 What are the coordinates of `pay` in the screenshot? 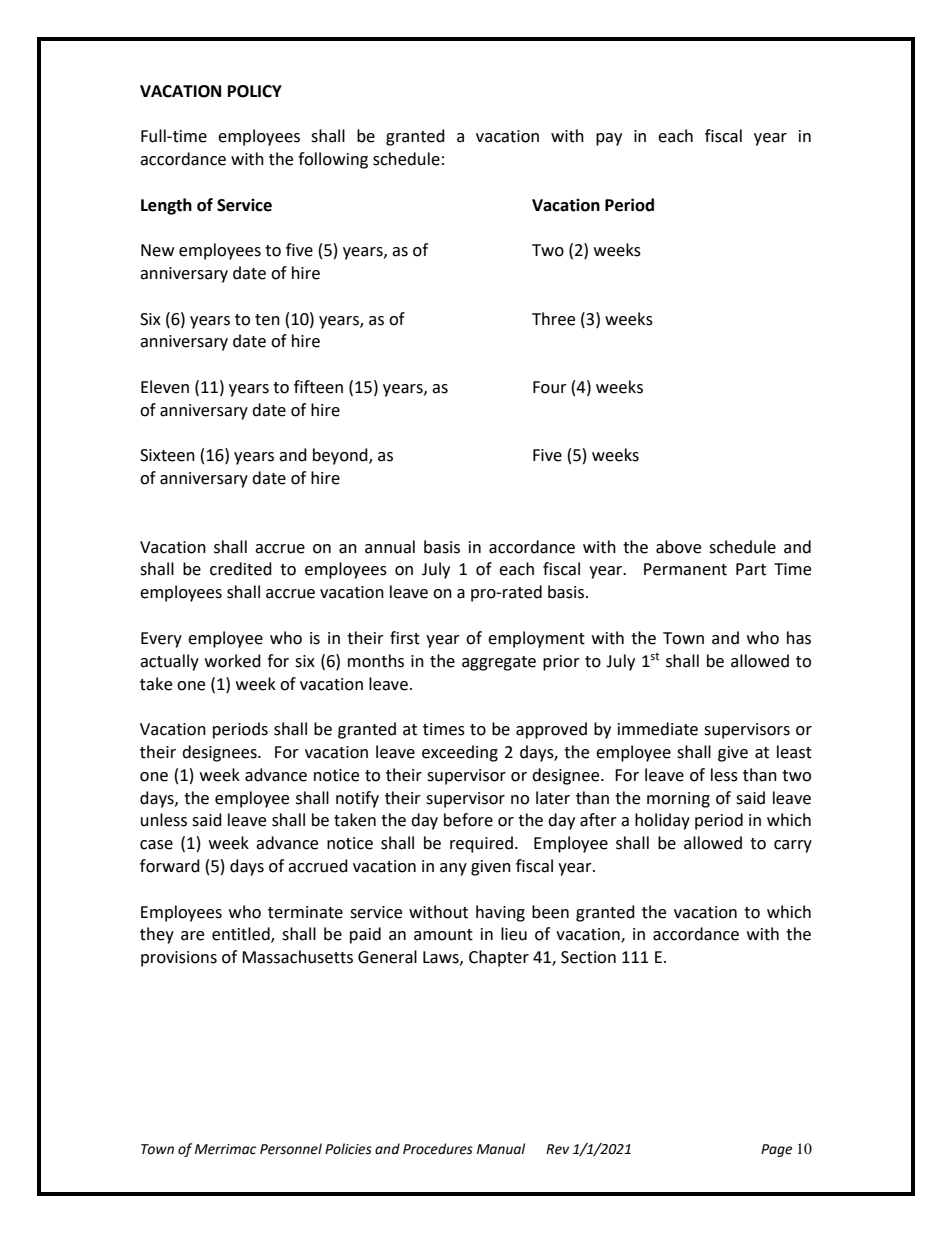 It's located at (609, 139).
